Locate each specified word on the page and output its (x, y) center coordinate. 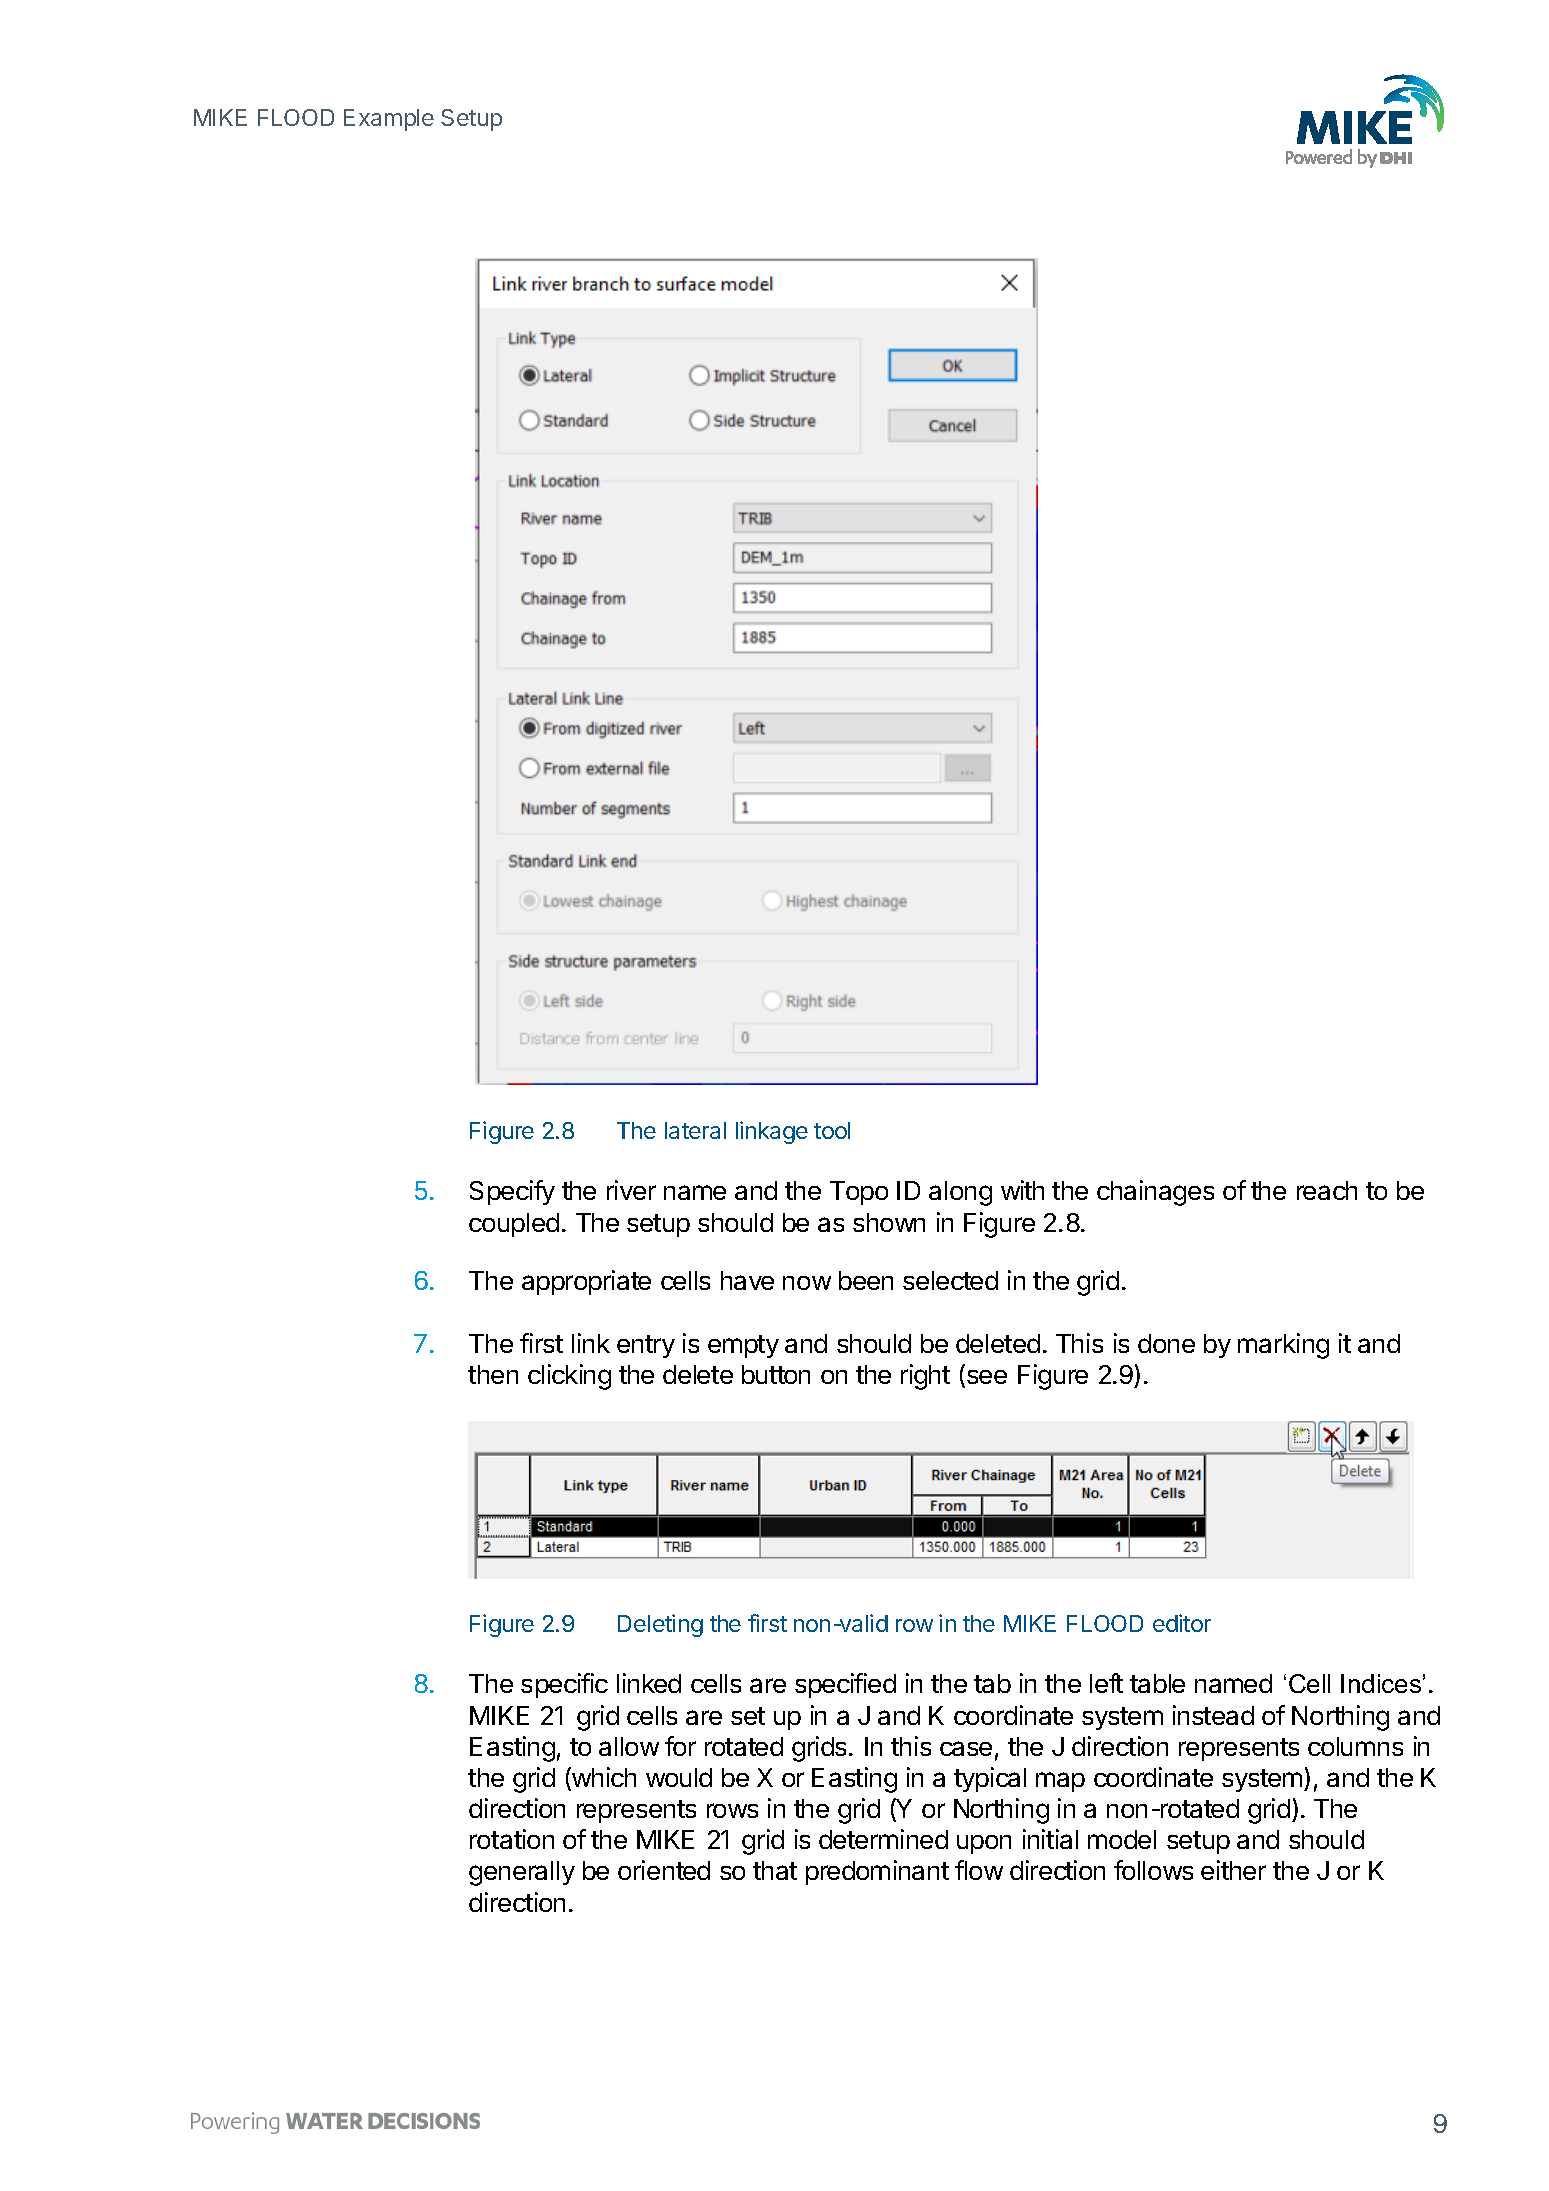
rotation (512, 1839)
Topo (859, 1193)
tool (832, 1130)
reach (1327, 1190)
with (1022, 1190)
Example (389, 120)
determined (883, 1839)
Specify (512, 1192)
